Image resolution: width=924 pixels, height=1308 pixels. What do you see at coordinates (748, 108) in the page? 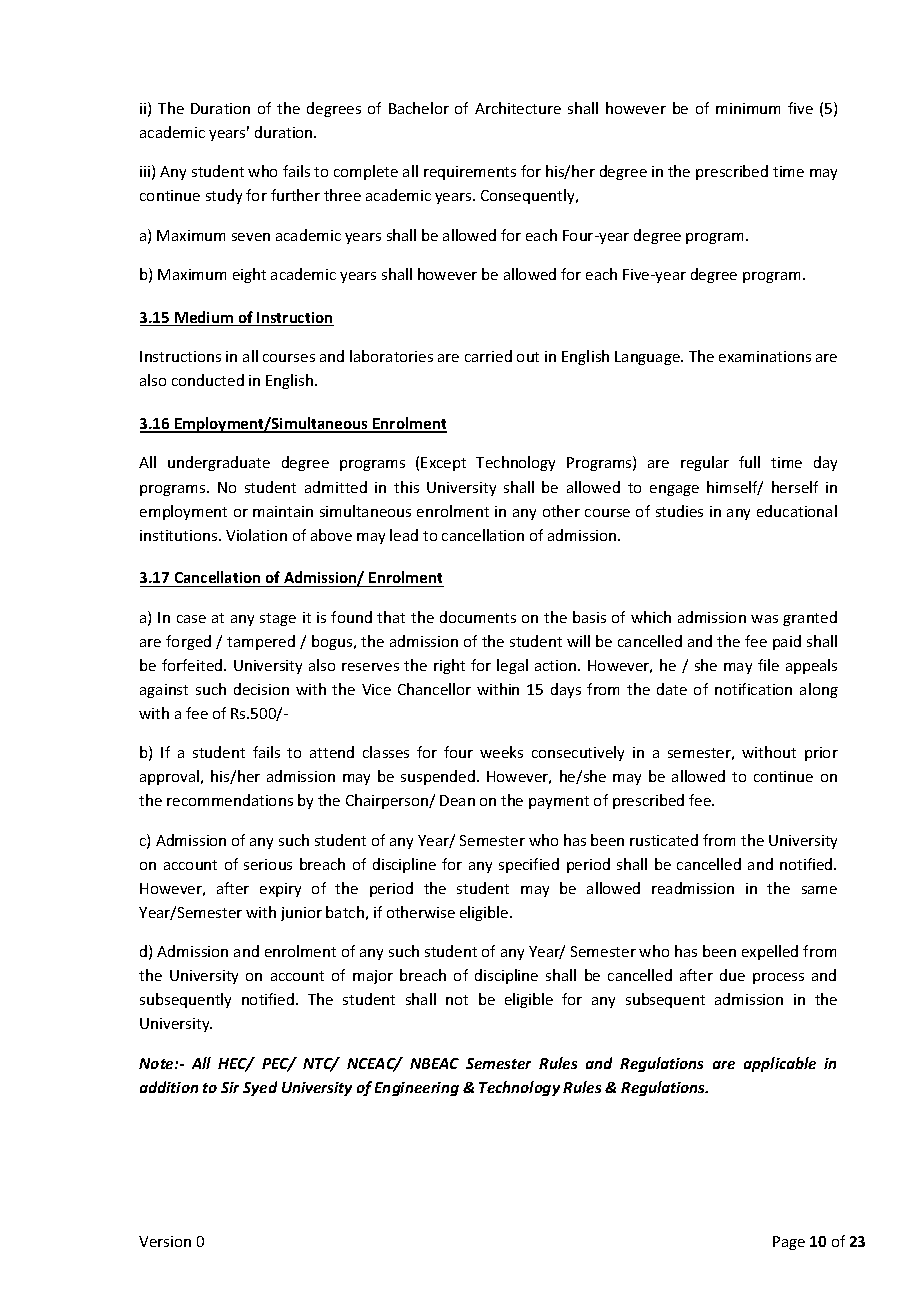
I see `minimum` at bounding box center [748, 108].
